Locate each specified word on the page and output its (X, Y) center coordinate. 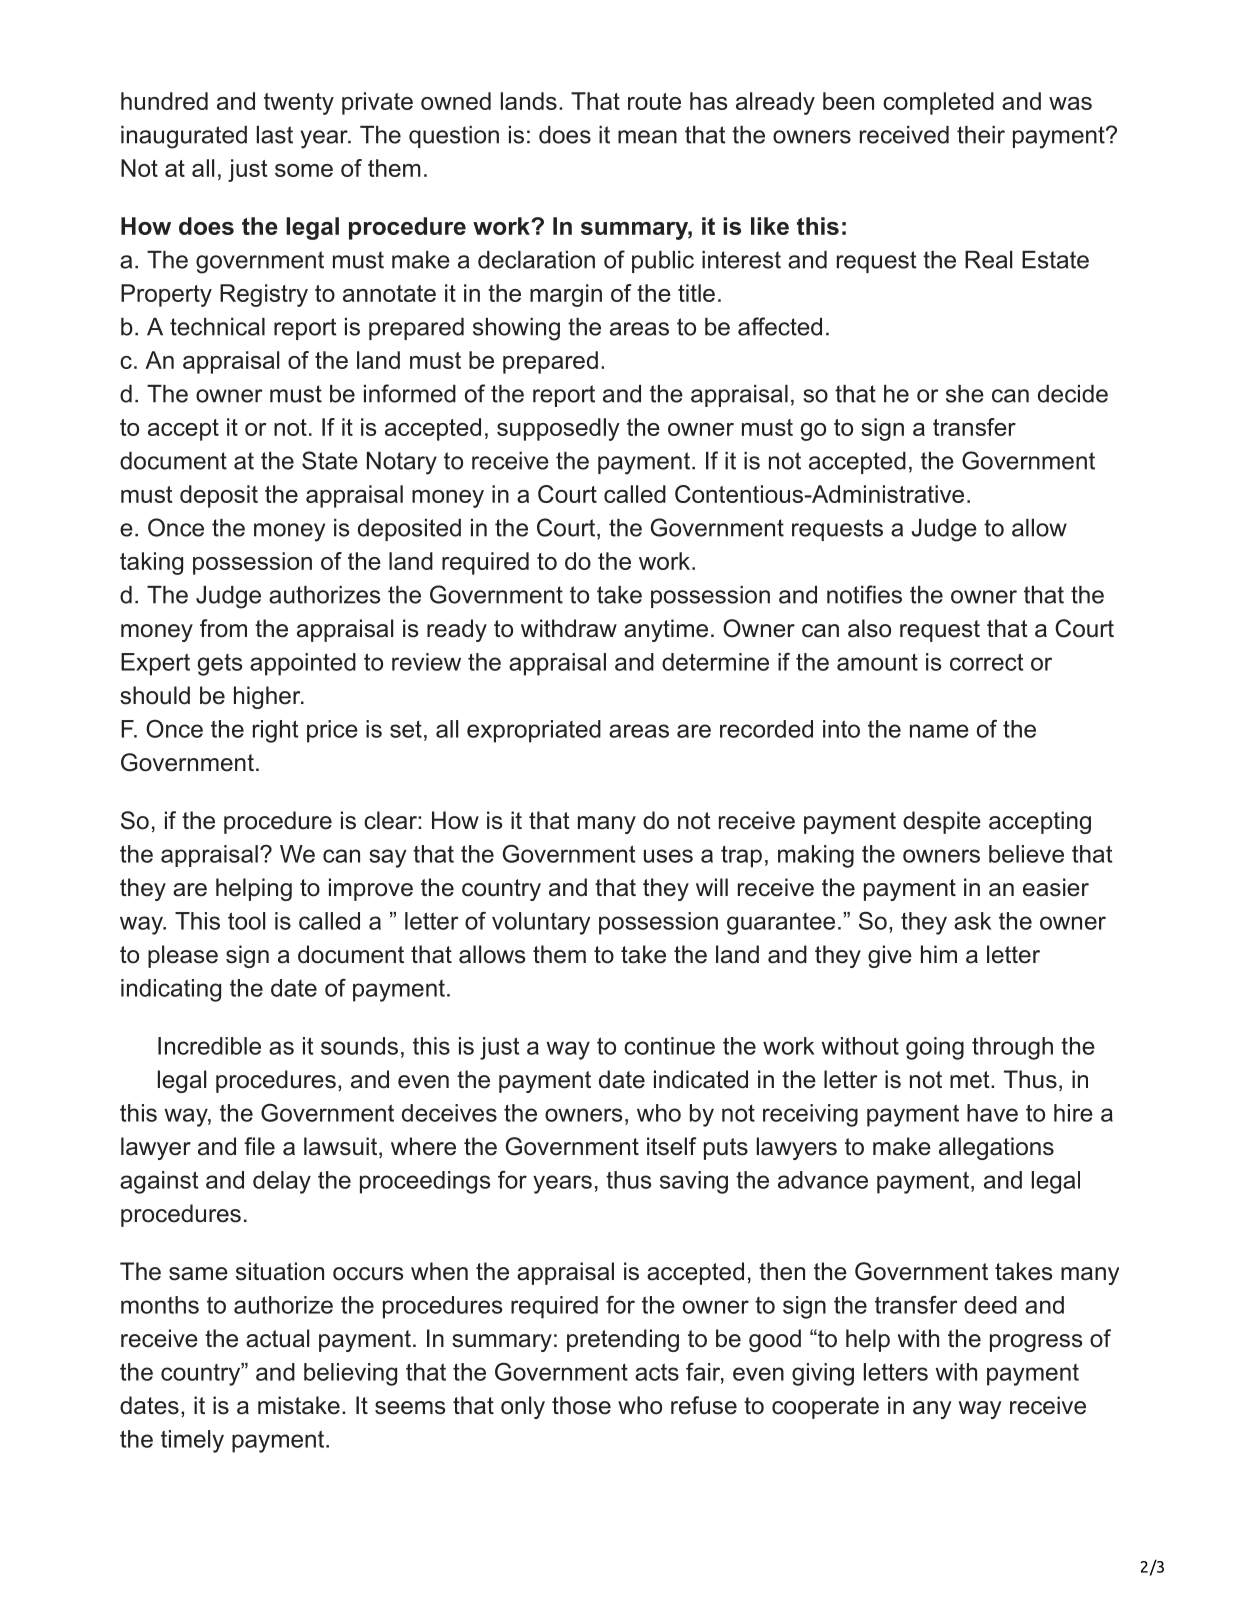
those (581, 1405)
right (275, 731)
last (275, 135)
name (939, 731)
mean (647, 137)
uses (668, 856)
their (981, 135)
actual (277, 1338)
